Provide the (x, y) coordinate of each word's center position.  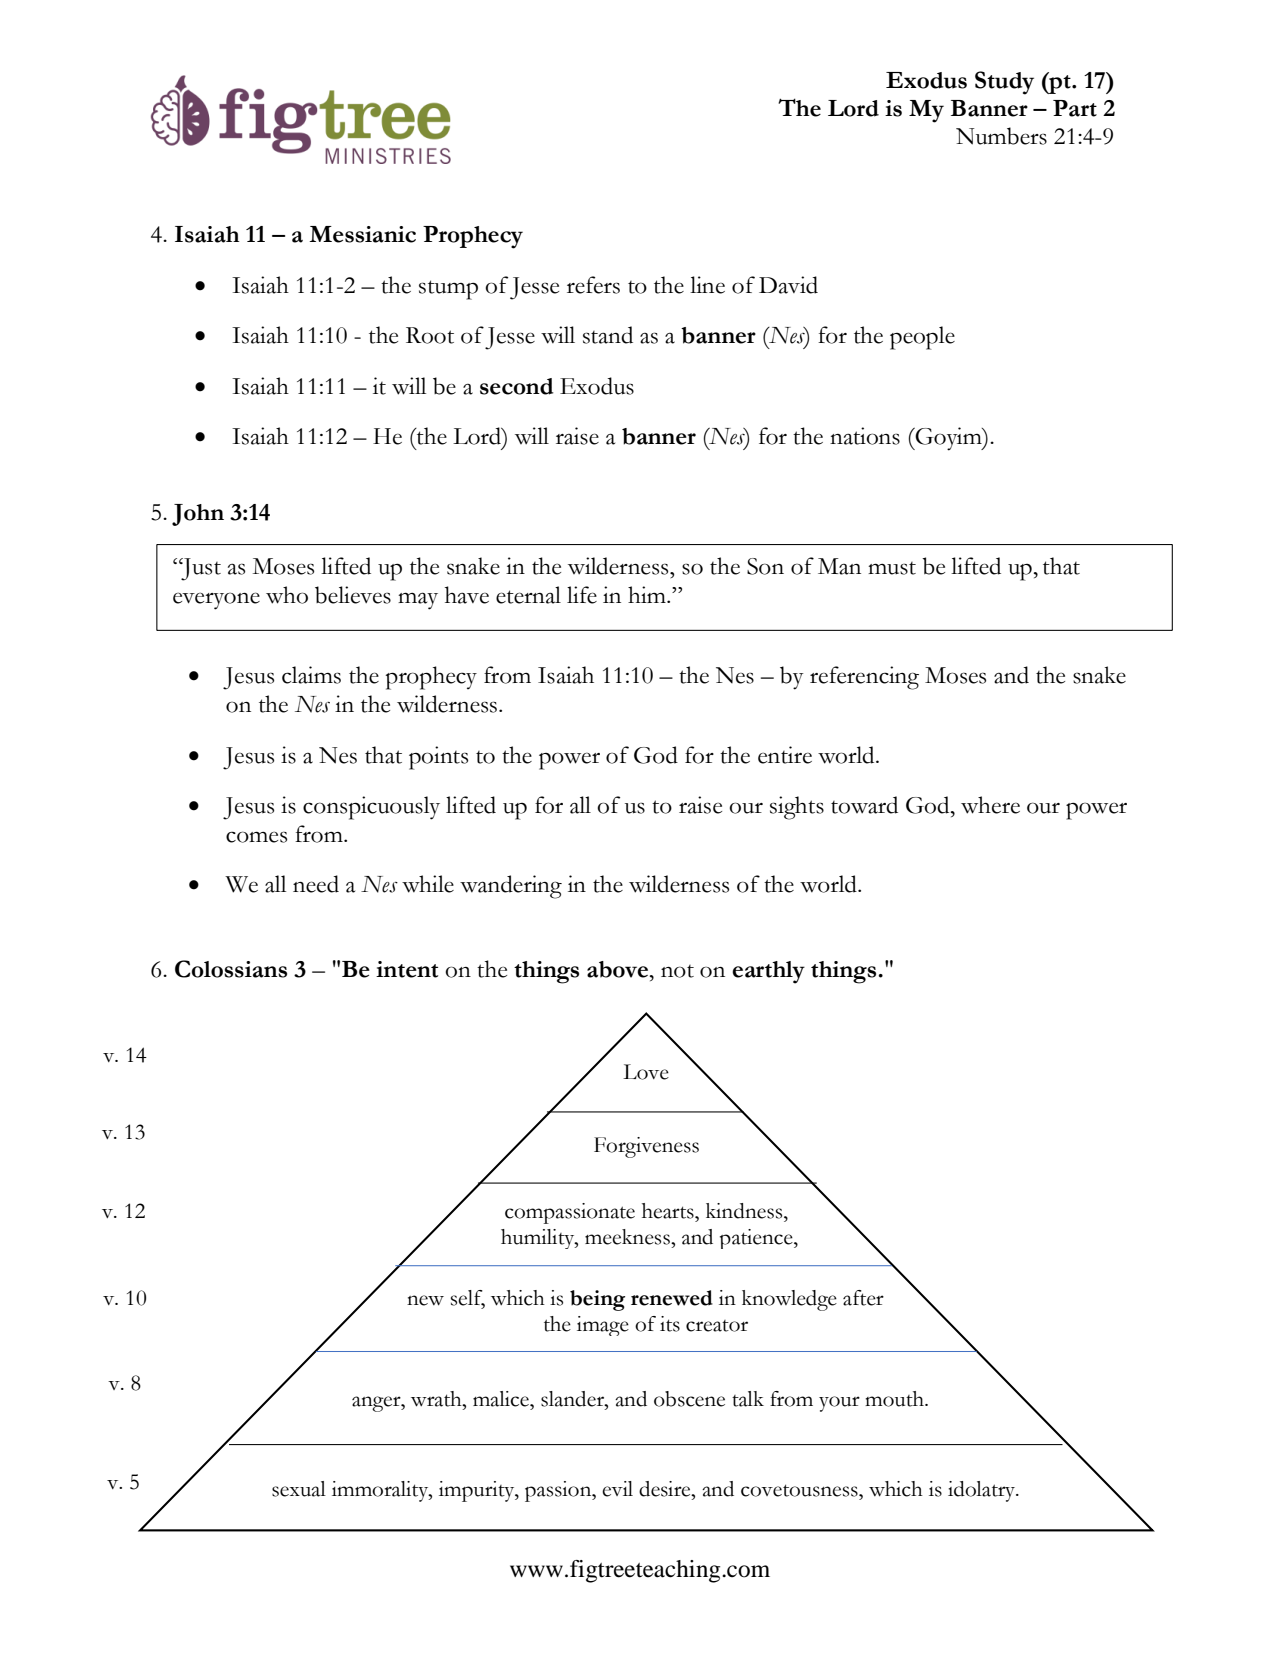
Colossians (231, 969)
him (648, 594)
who (287, 595)
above (619, 969)
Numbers (1001, 136)
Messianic (362, 234)
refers (593, 285)
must (892, 568)
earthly (768, 972)
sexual (299, 1489)
